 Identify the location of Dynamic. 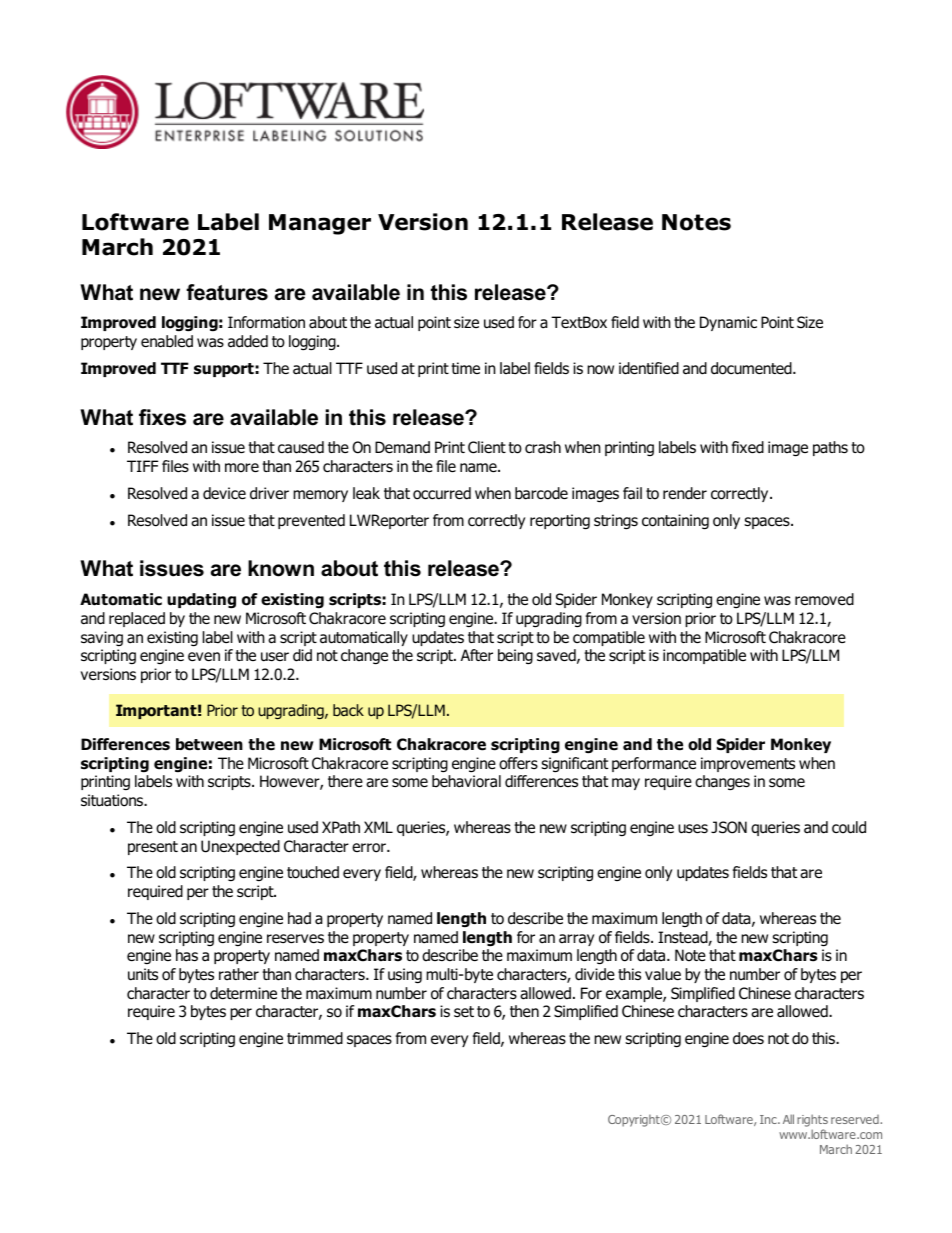
(728, 323).
